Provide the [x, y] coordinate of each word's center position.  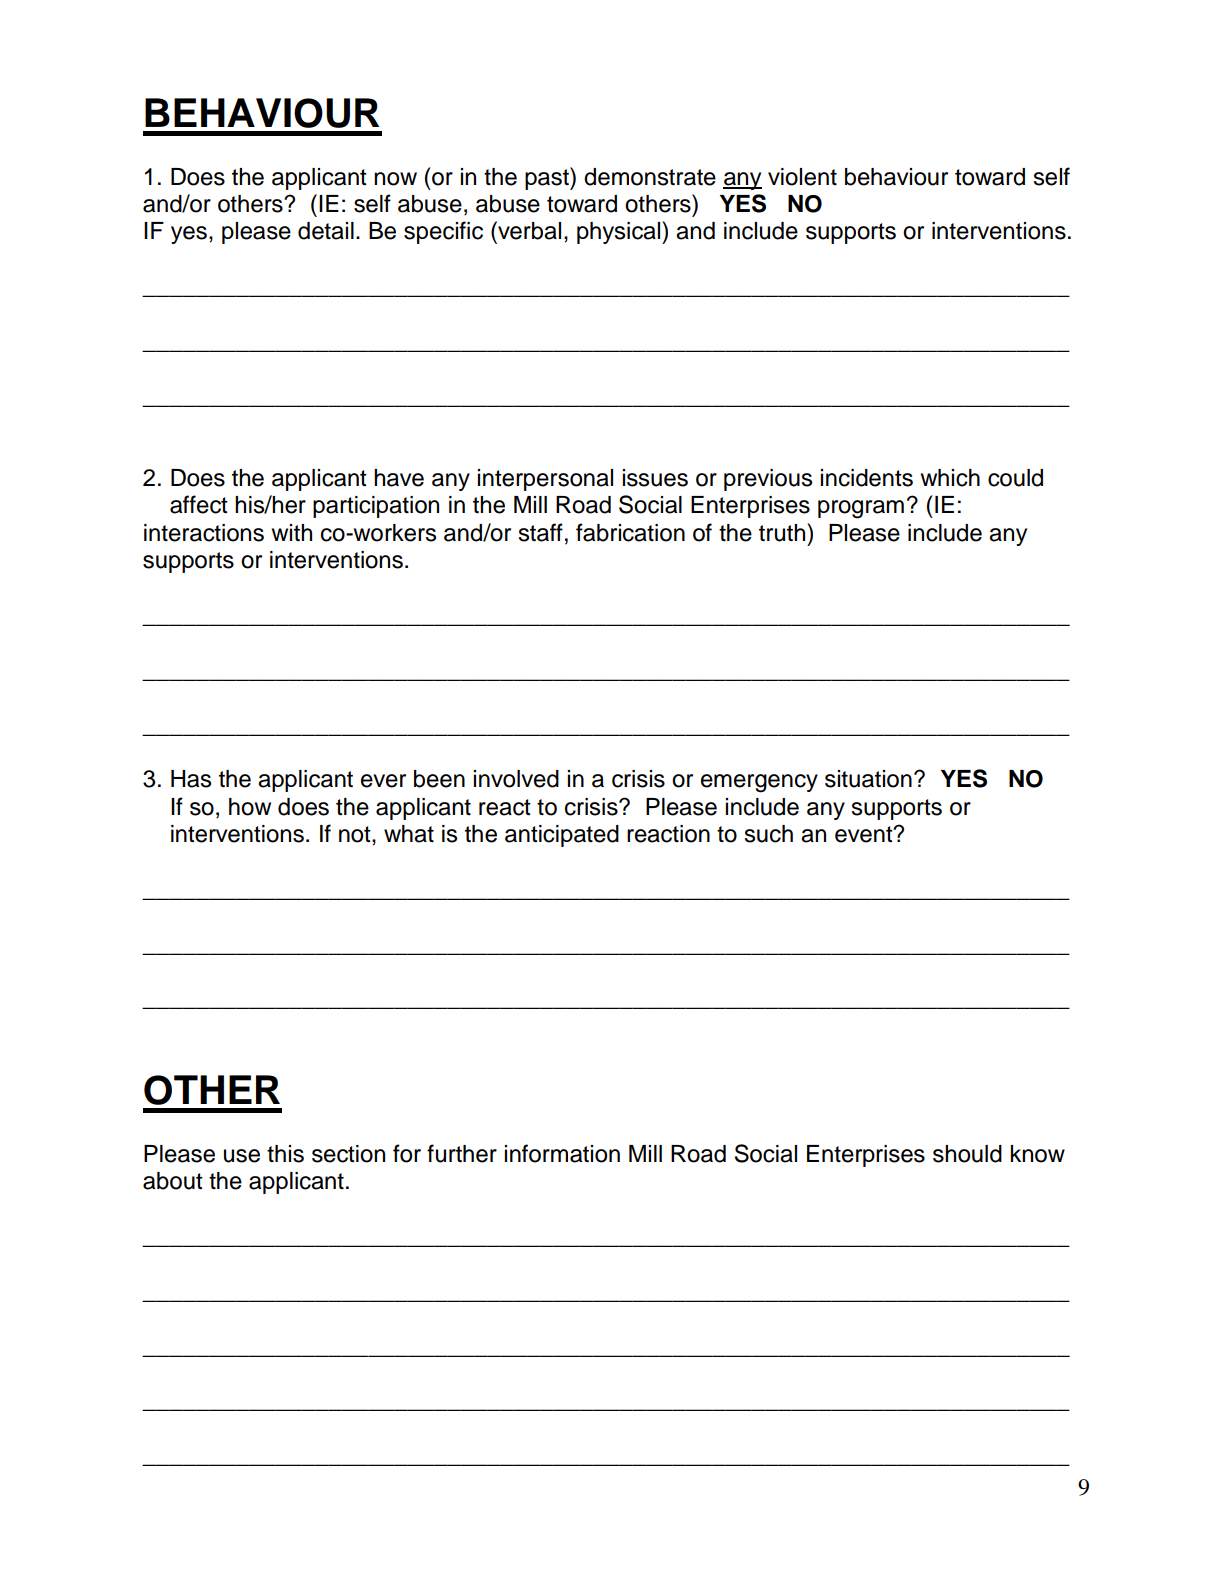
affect [199, 504]
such [768, 834]
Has [191, 779]
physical [620, 232]
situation [868, 779]
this [285, 1154]
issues [655, 478]
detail [326, 231]
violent [802, 177]
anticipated [562, 836]
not [356, 834]
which [950, 478]
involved [516, 779]
